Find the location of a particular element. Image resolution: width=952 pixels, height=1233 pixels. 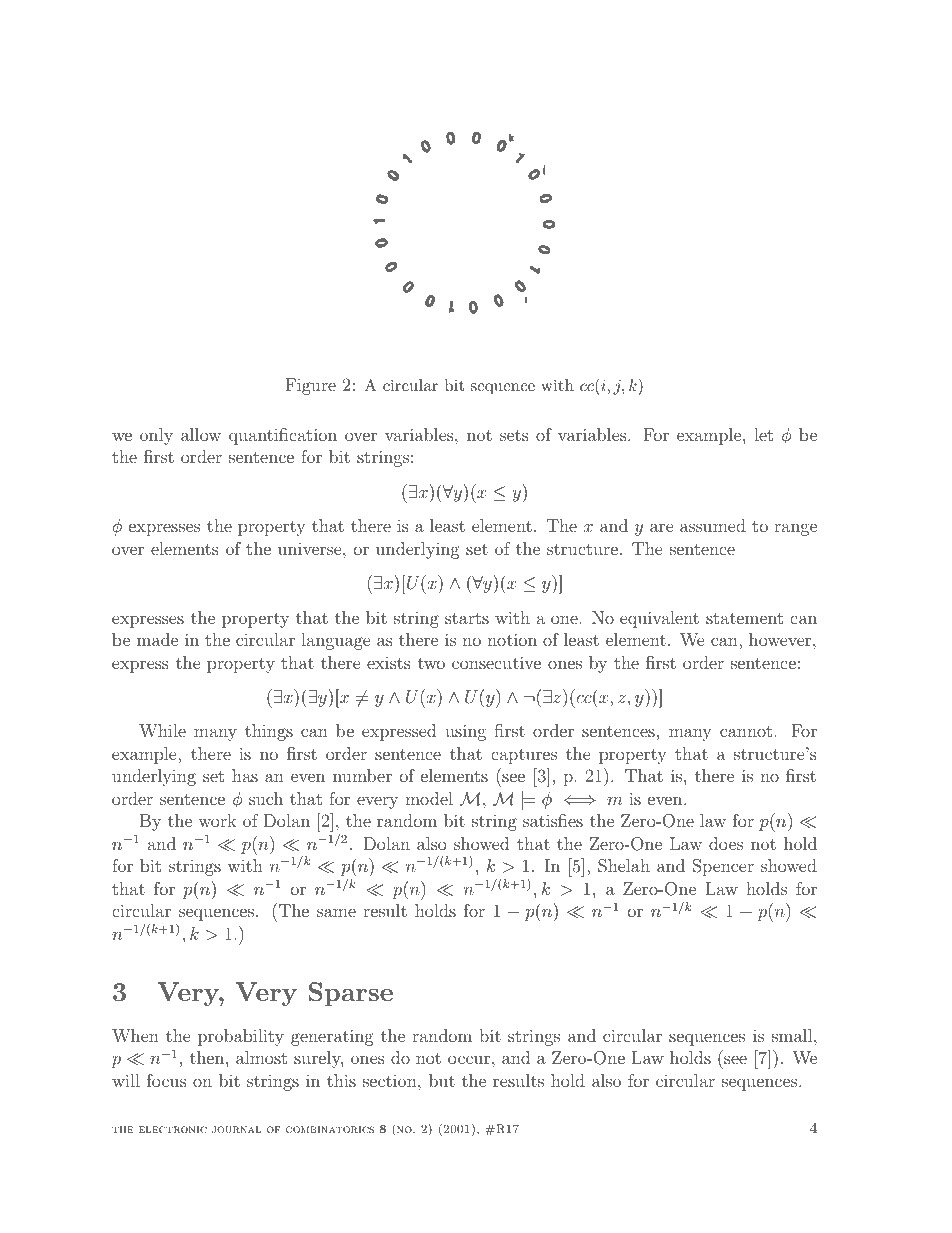

cannot is located at coordinates (746, 731).
